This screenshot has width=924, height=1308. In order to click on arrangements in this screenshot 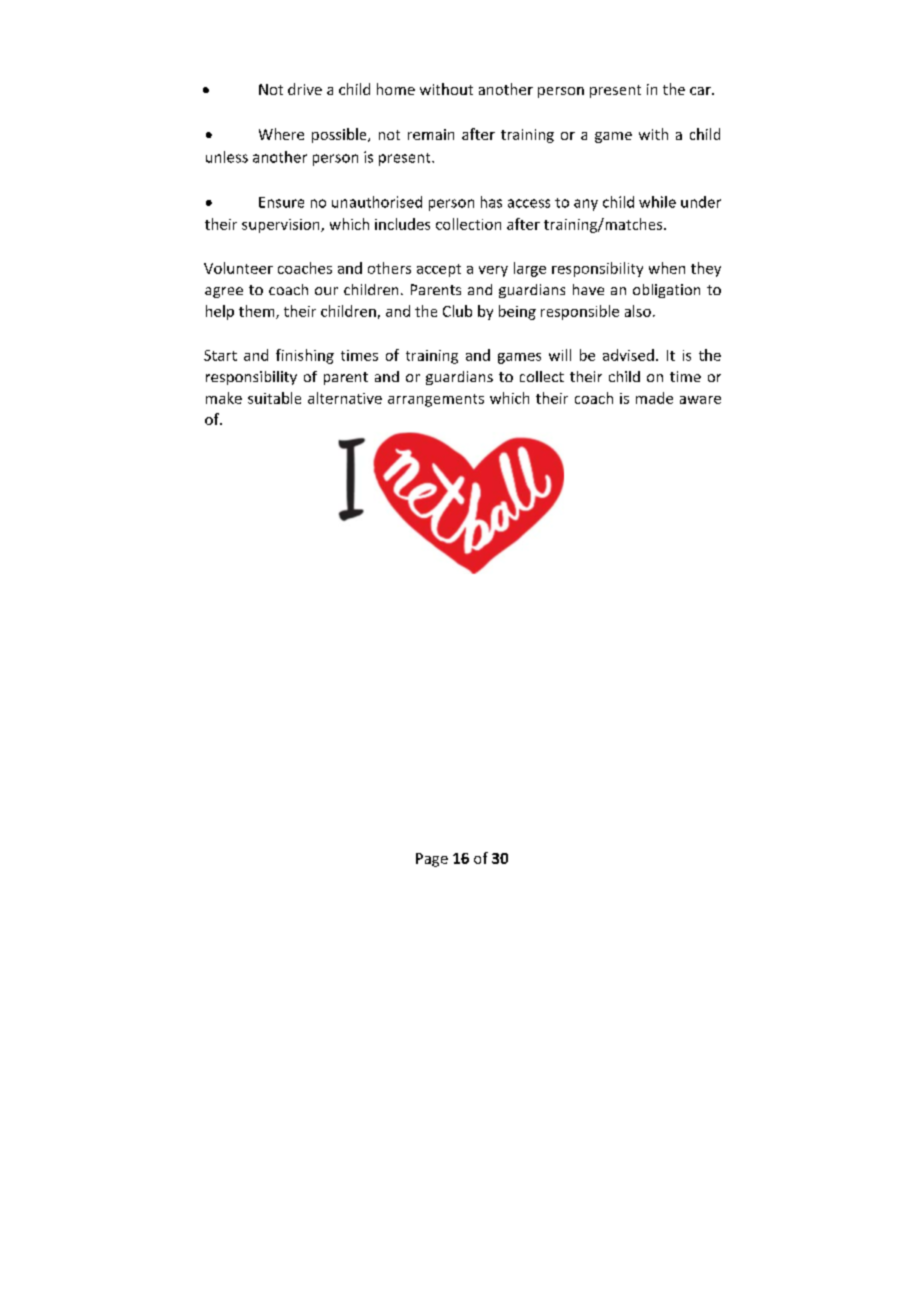, I will do `click(436, 400)`.
